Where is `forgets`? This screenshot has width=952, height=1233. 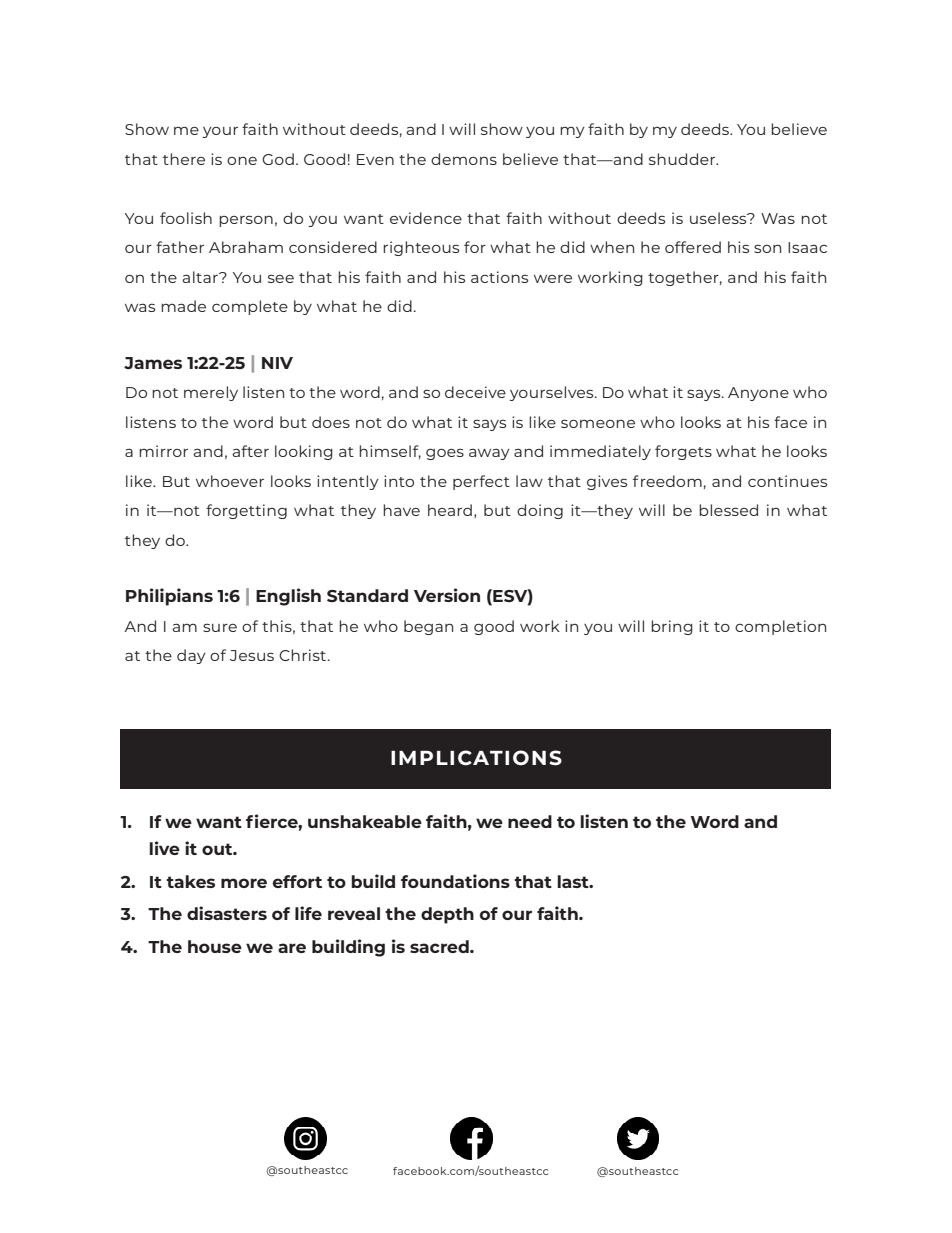
forgets is located at coordinates (683, 452).
